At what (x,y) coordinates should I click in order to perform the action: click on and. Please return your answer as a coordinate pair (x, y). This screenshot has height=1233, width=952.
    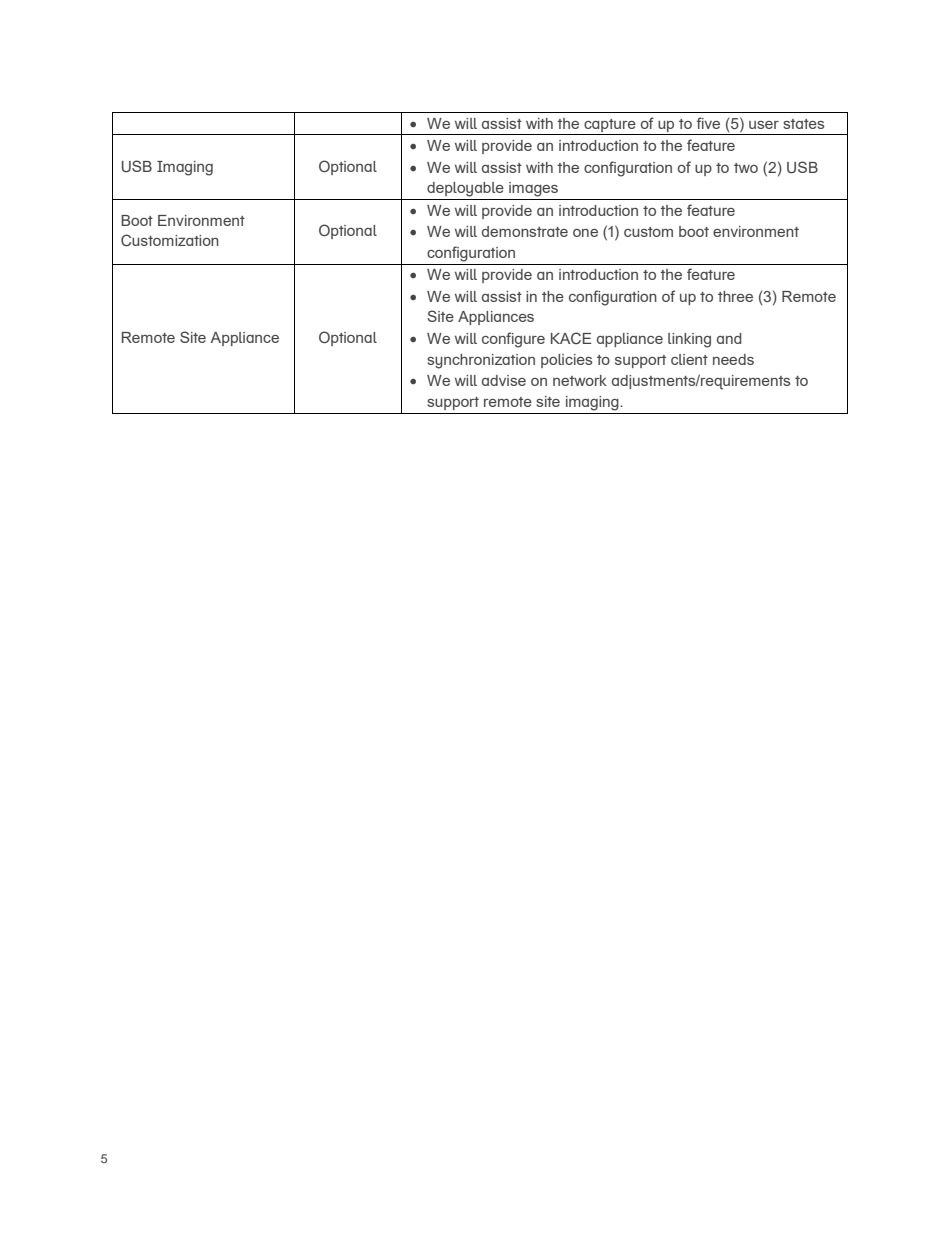
    Looking at the image, I should click on (729, 338).
